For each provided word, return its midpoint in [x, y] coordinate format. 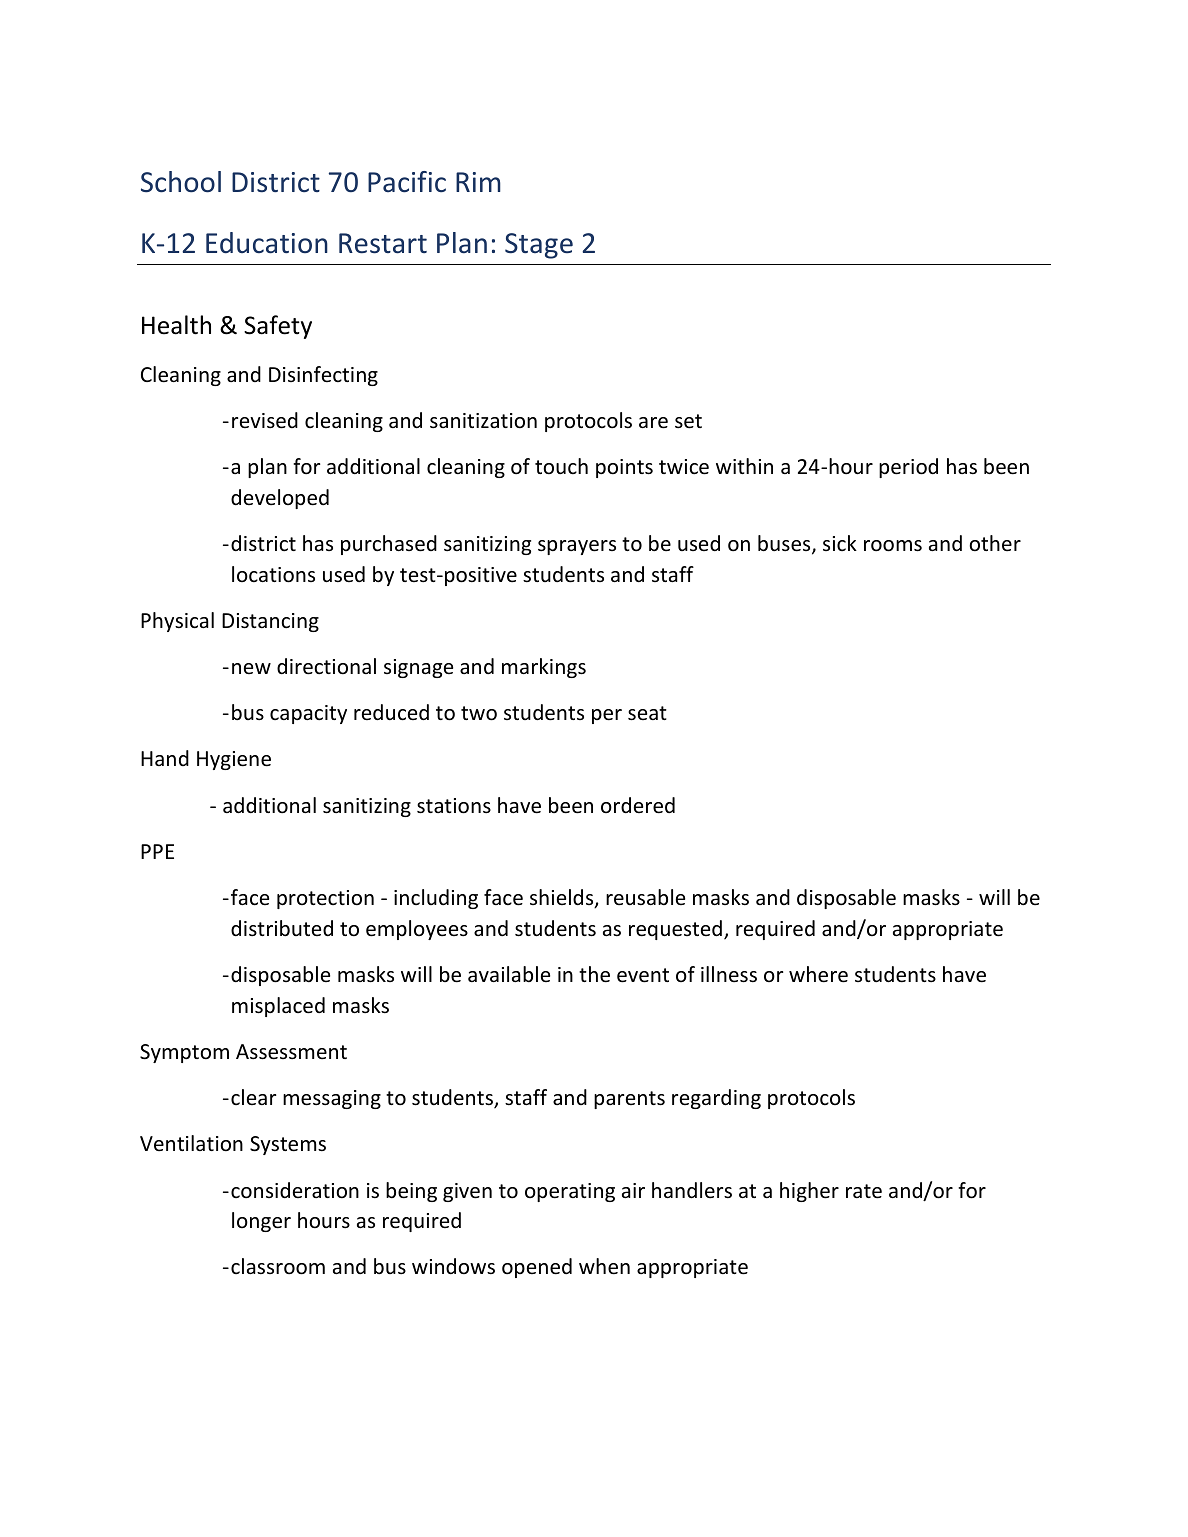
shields [563, 898]
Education [267, 243]
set [688, 421]
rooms [893, 546]
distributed [282, 928]
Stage [539, 246]
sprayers [577, 547]
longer [261, 1222]
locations [273, 574]
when [604, 1266]
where [818, 974]
